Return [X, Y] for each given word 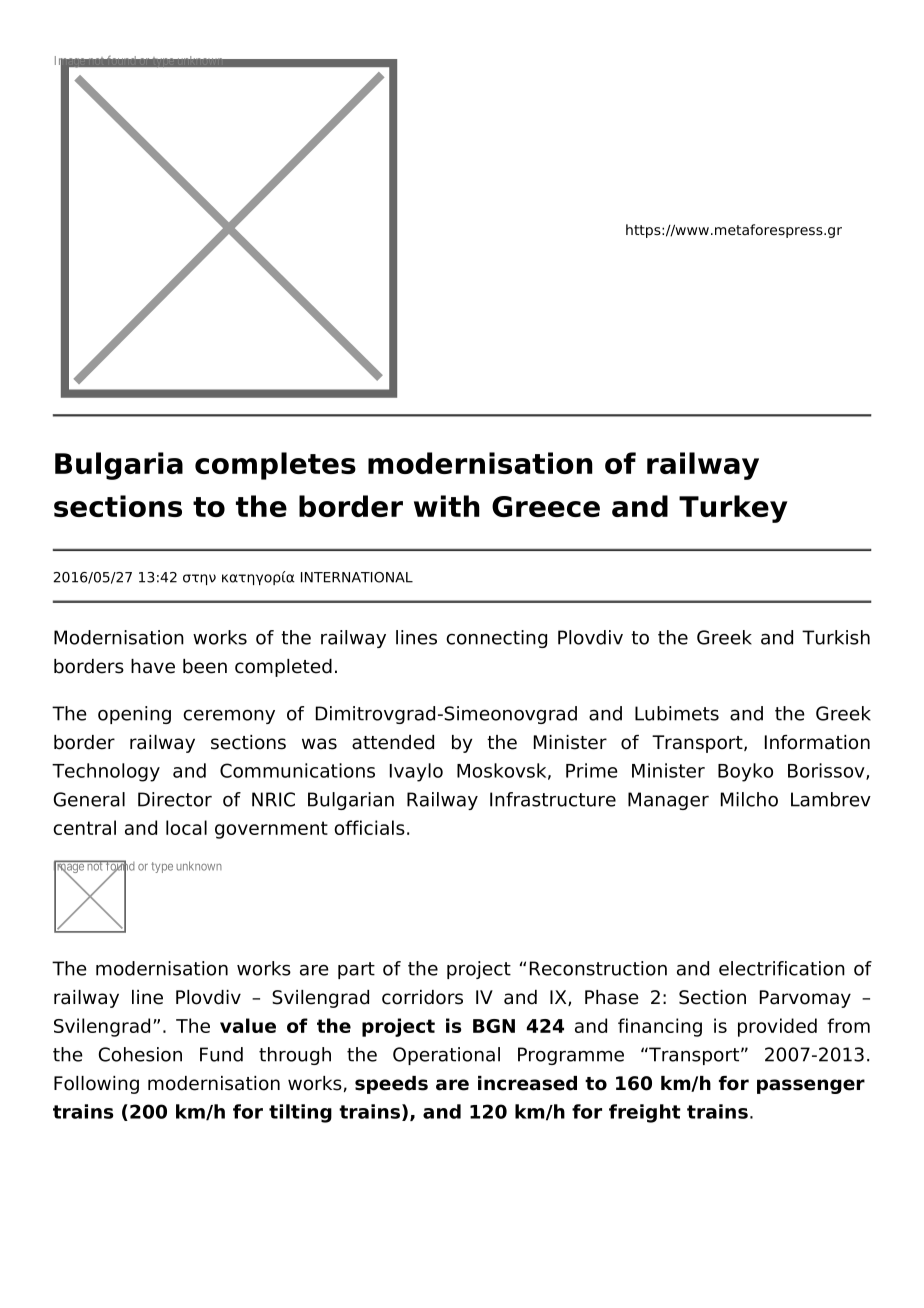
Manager [668, 801]
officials [369, 827]
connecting [496, 639]
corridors [422, 997]
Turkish [836, 637]
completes [275, 466]
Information [817, 742]
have [153, 666]
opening [134, 715]
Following [96, 1085]
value [248, 1025]
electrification [782, 968]
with [447, 506]
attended [393, 742]
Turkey [733, 509]
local [186, 827]
